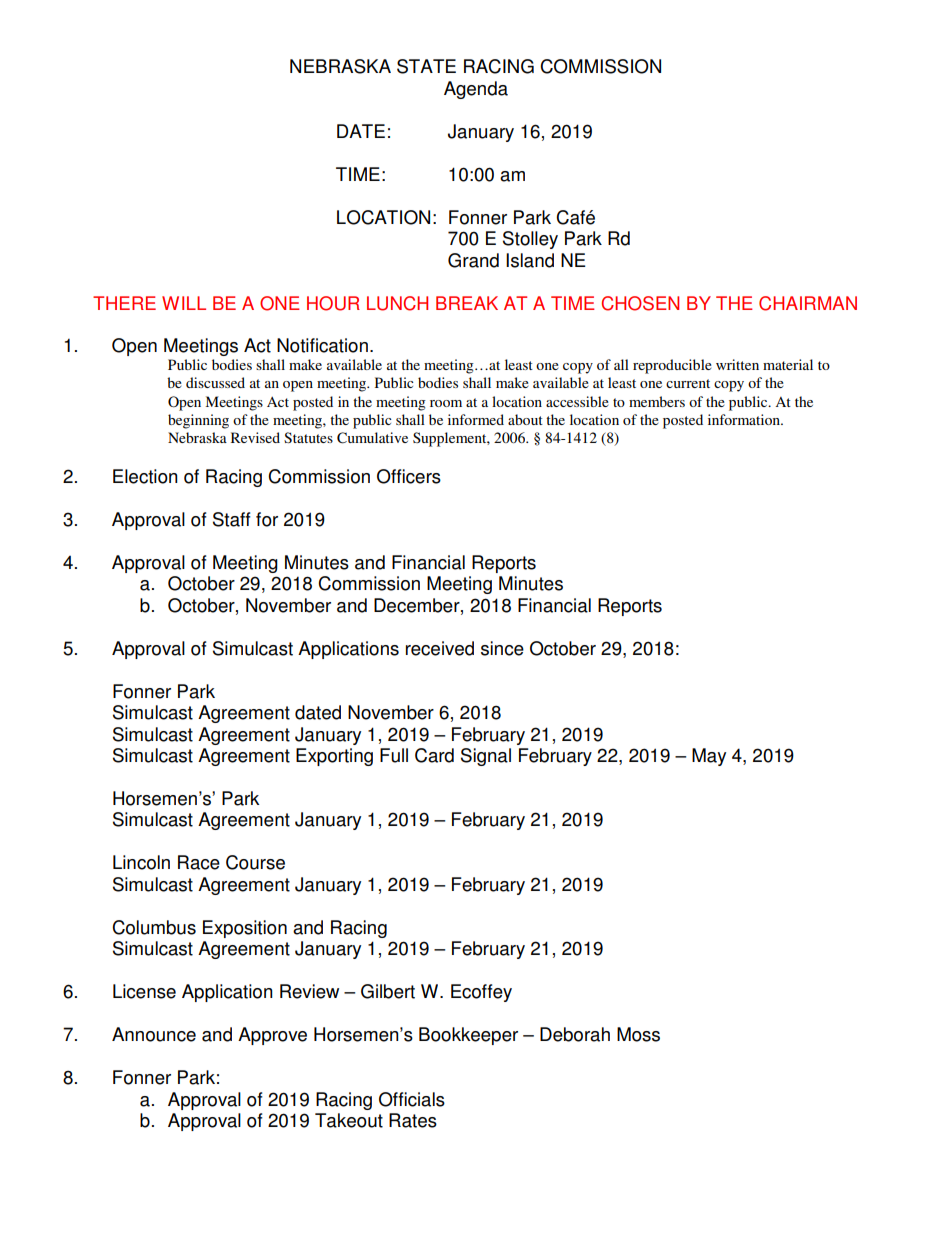 The height and width of the document is (1233, 952). I want to click on Exporting, so click(334, 757).
